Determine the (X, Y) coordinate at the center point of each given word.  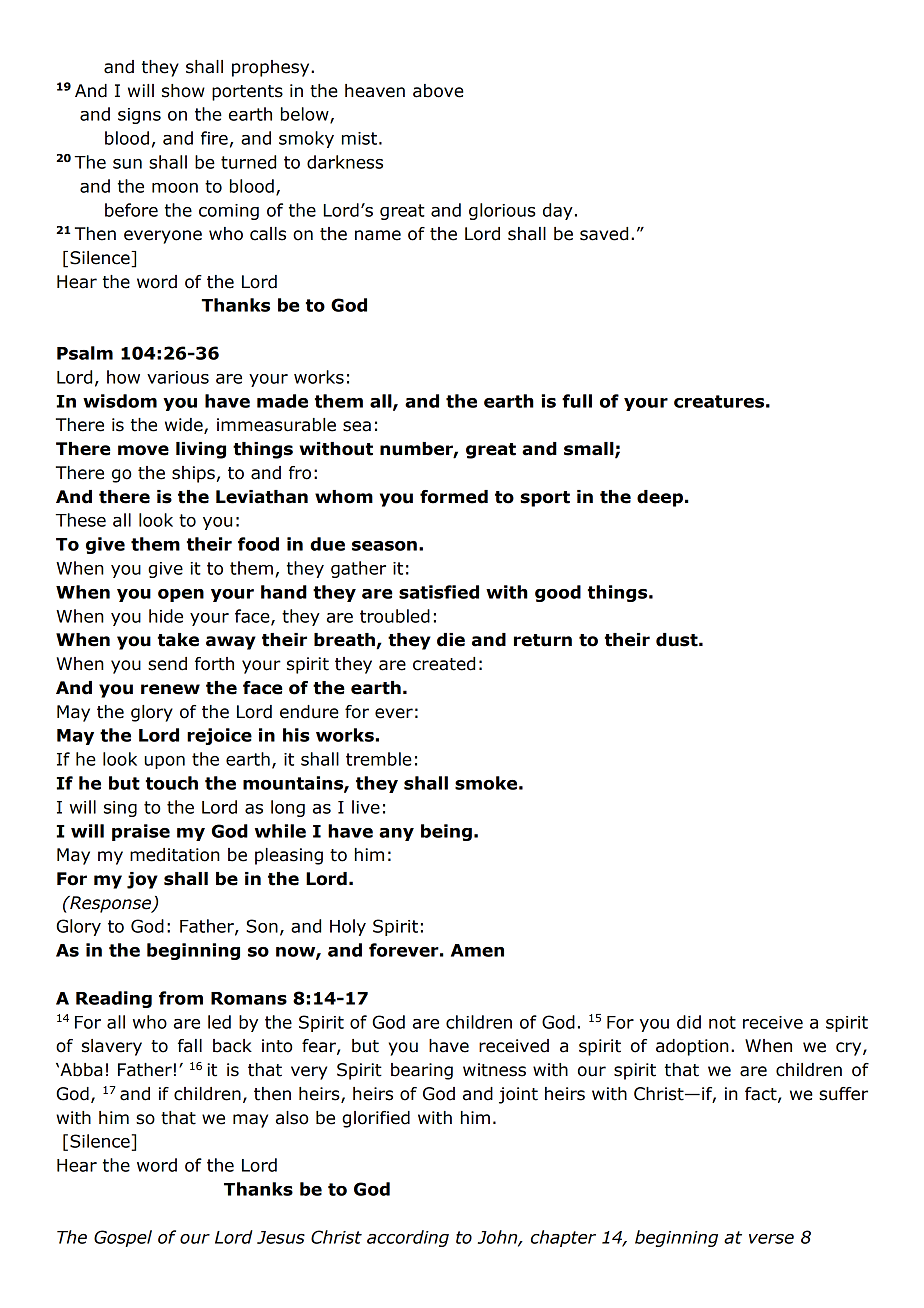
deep (660, 498)
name (378, 235)
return (543, 640)
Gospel (123, 1238)
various (178, 377)
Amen (477, 950)
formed (454, 497)
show (183, 91)
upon (164, 762)
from (181, 998)
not (722, 1022)
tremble (379, 759)
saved (604, 234)
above (438, 91)
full (577, 401)
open (181, 595)
